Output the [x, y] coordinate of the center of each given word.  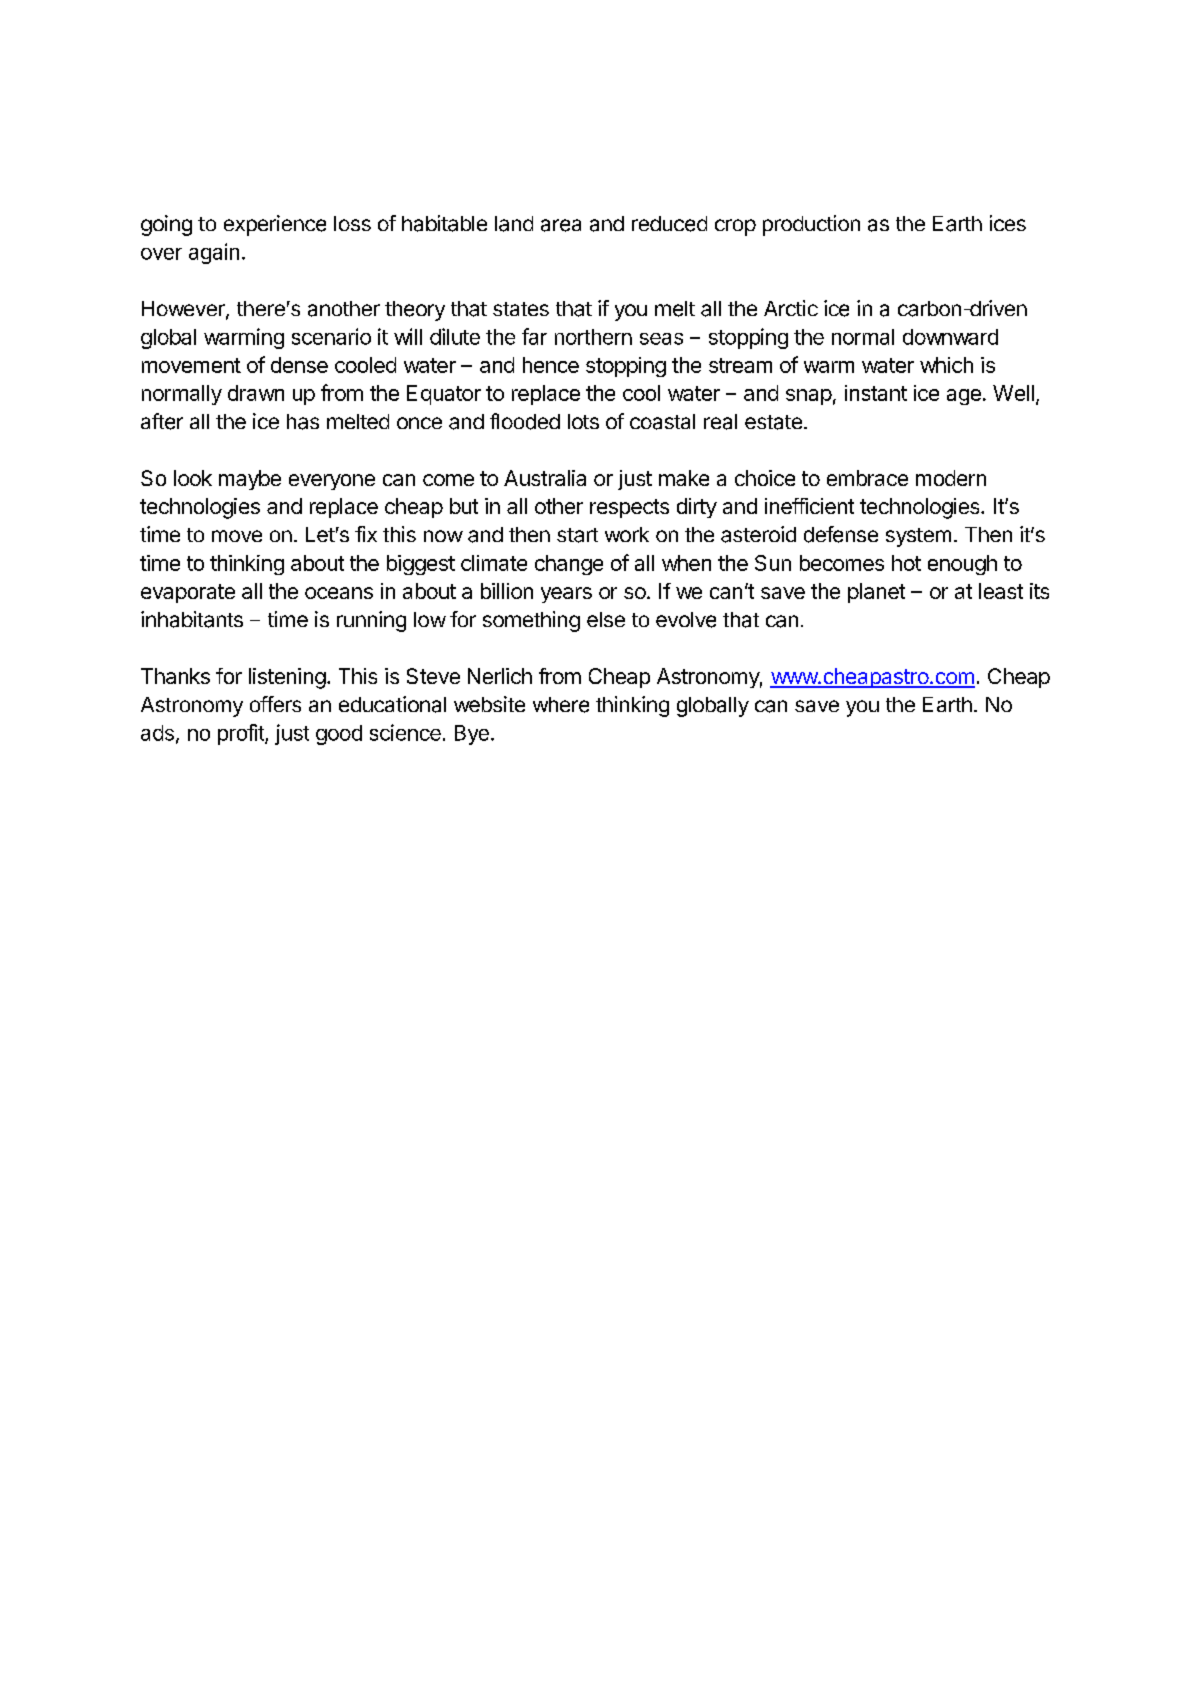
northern [593, 337]
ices [1008, 223]
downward [950, 337]
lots [583, 421]
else [606, 619]
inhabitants [192, 619]
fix [366, 534]
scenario [331, 336]
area [561, 225]
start [577, 535]
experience [275, 225]
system [918, 537]
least [1001, 591]
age [964, 397]
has [303, 422]
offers [275, 704]
